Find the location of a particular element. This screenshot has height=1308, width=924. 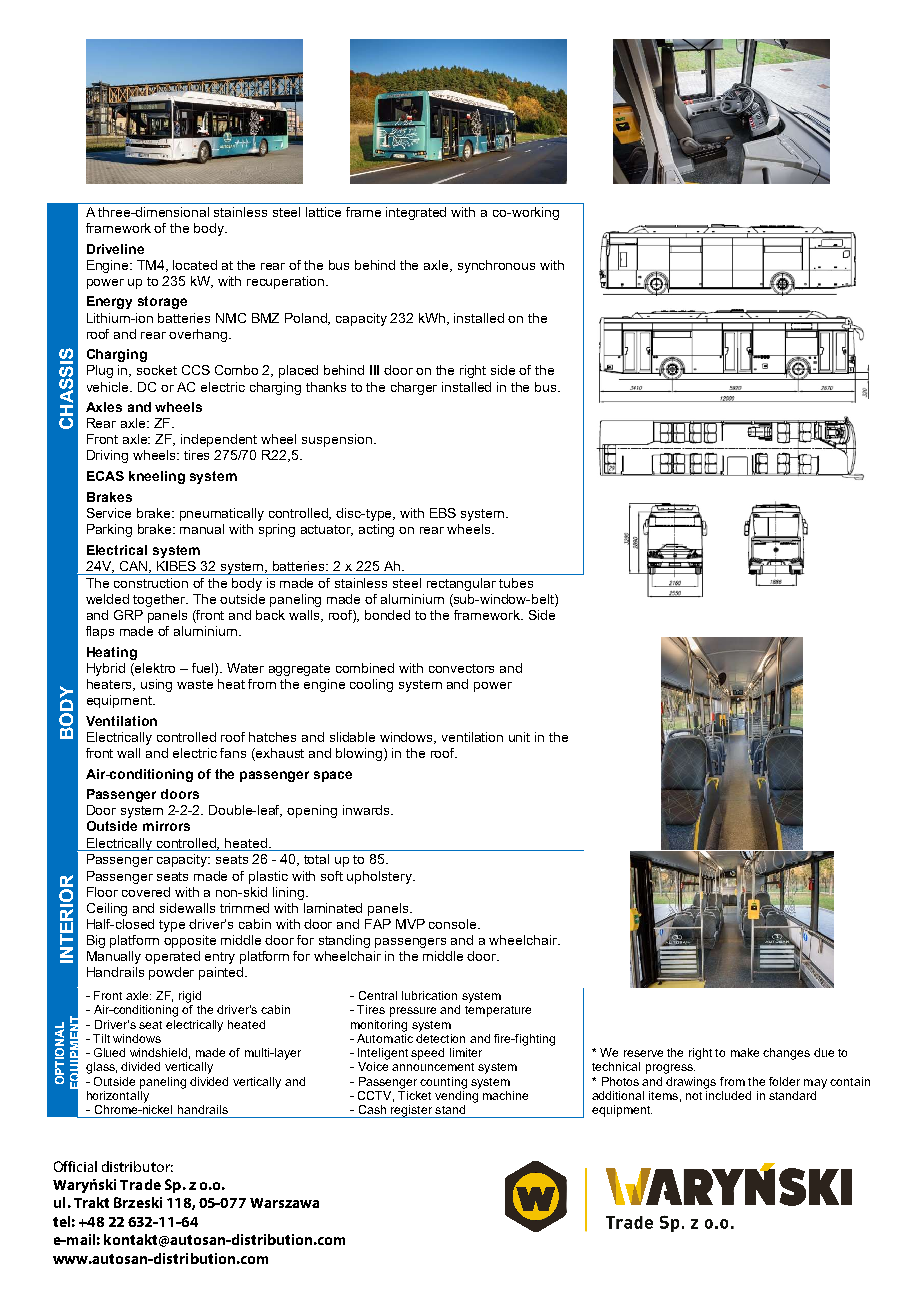

console is located at coordinates (454, 924).
